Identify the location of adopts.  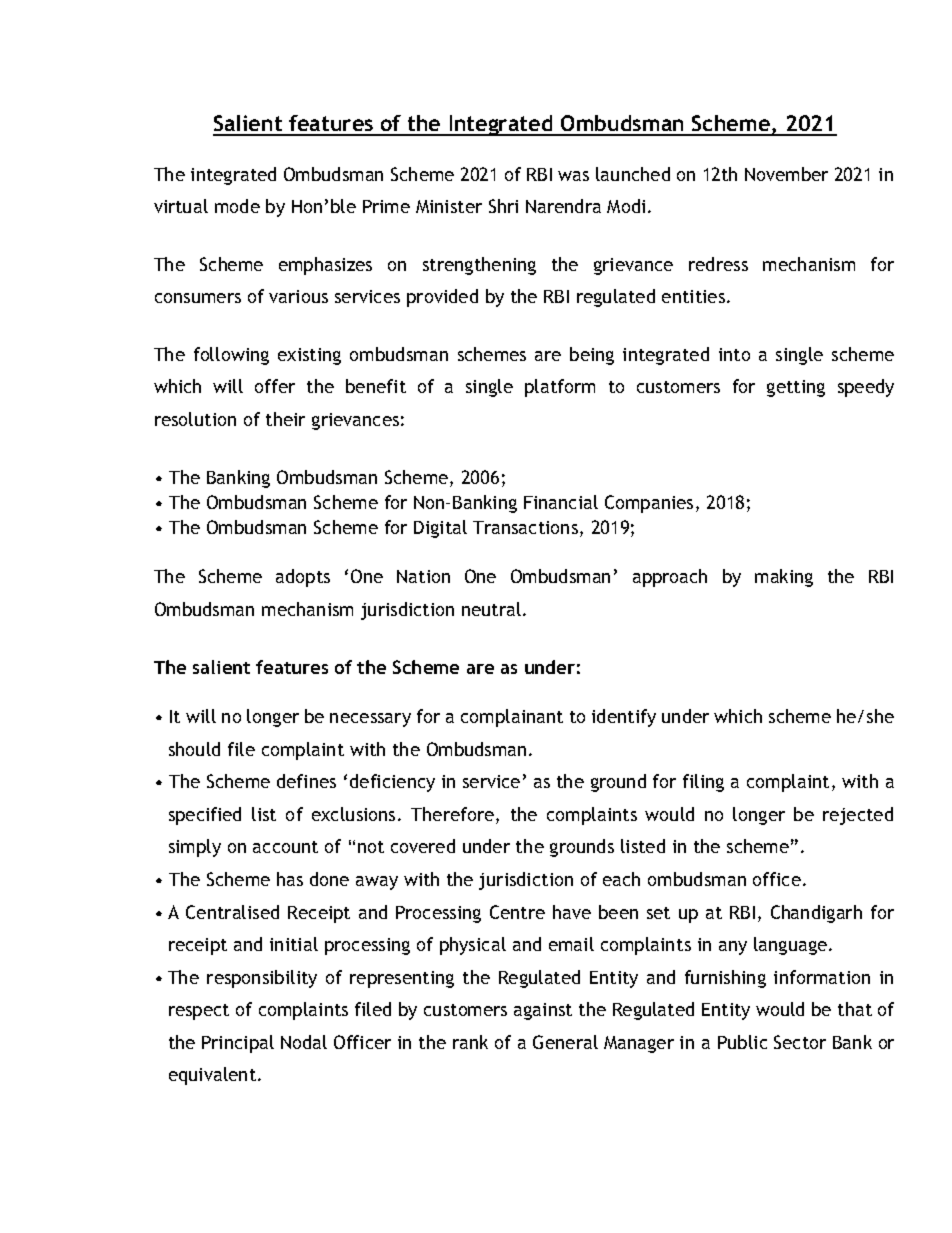
(303, 578).
